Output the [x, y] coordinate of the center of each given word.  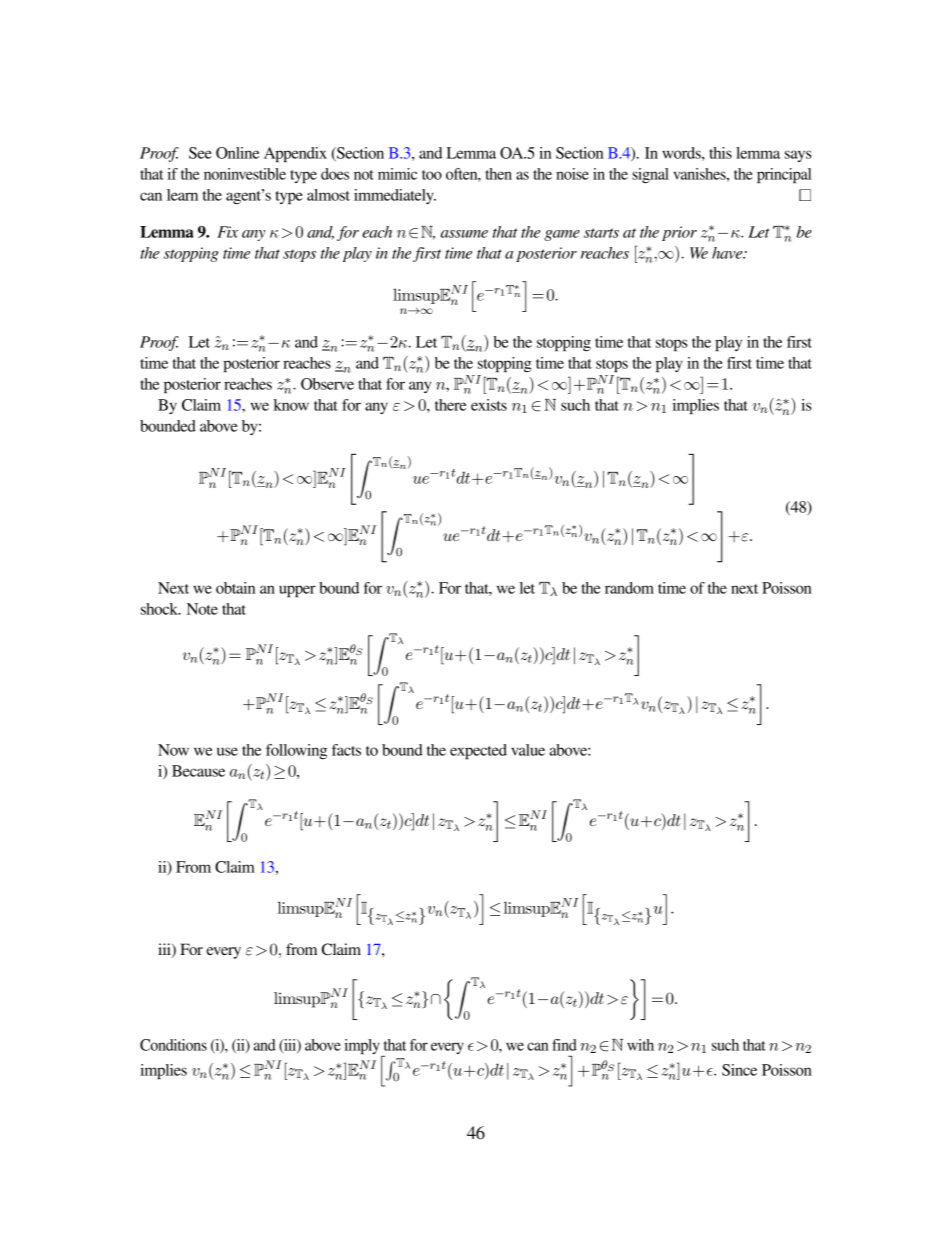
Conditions [173, 1045]
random [629, 588]
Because [198, 771]
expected [478, 751]
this [720, 153]
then [498, 174]
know [291, 405]
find [564, 1045]
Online [237, 153]
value [528, 750]
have [728, 253]
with [640, 1045]
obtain [235, 588]
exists [489, 405]
